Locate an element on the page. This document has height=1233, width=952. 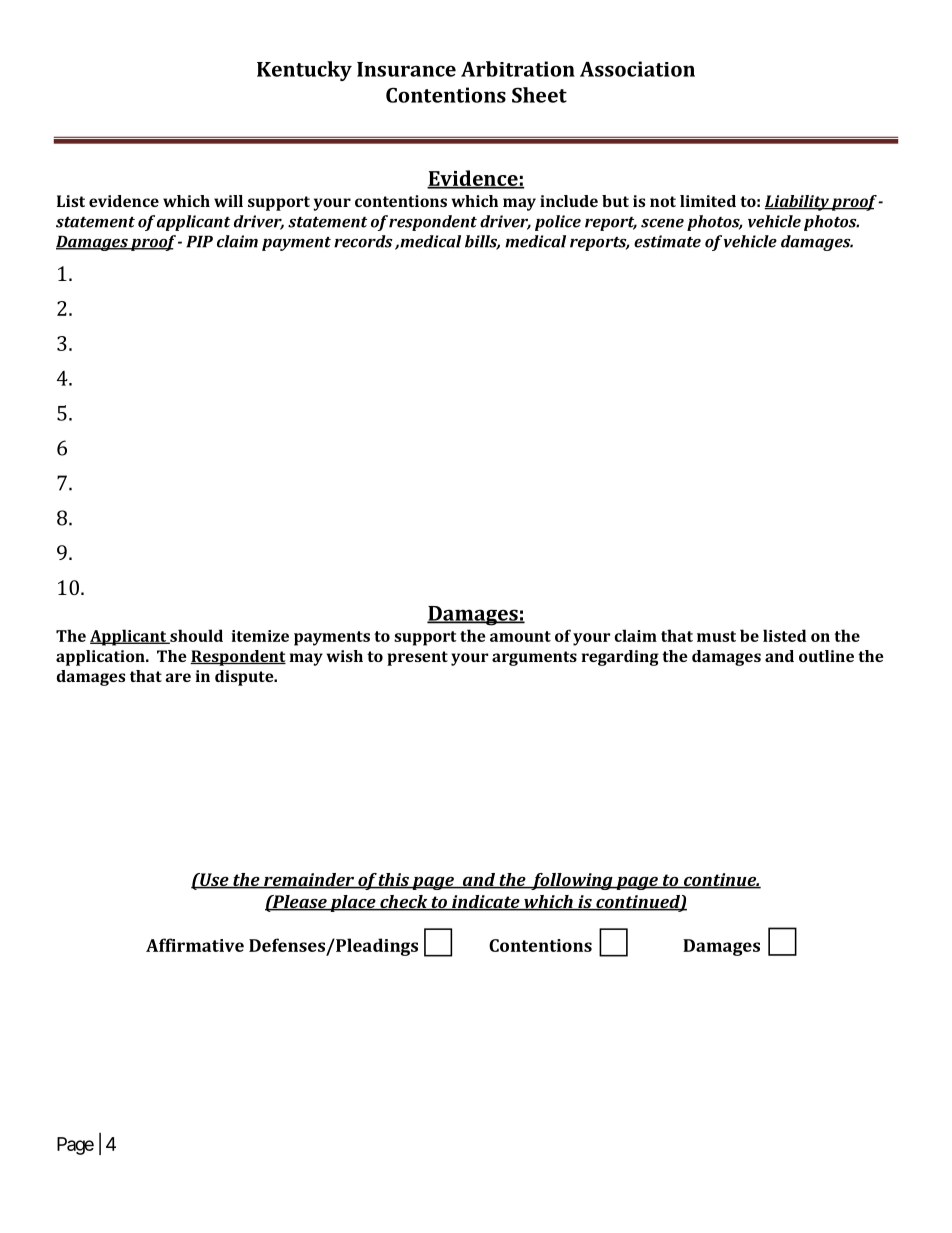
Arbitration is located at coordinates (518, 69).
